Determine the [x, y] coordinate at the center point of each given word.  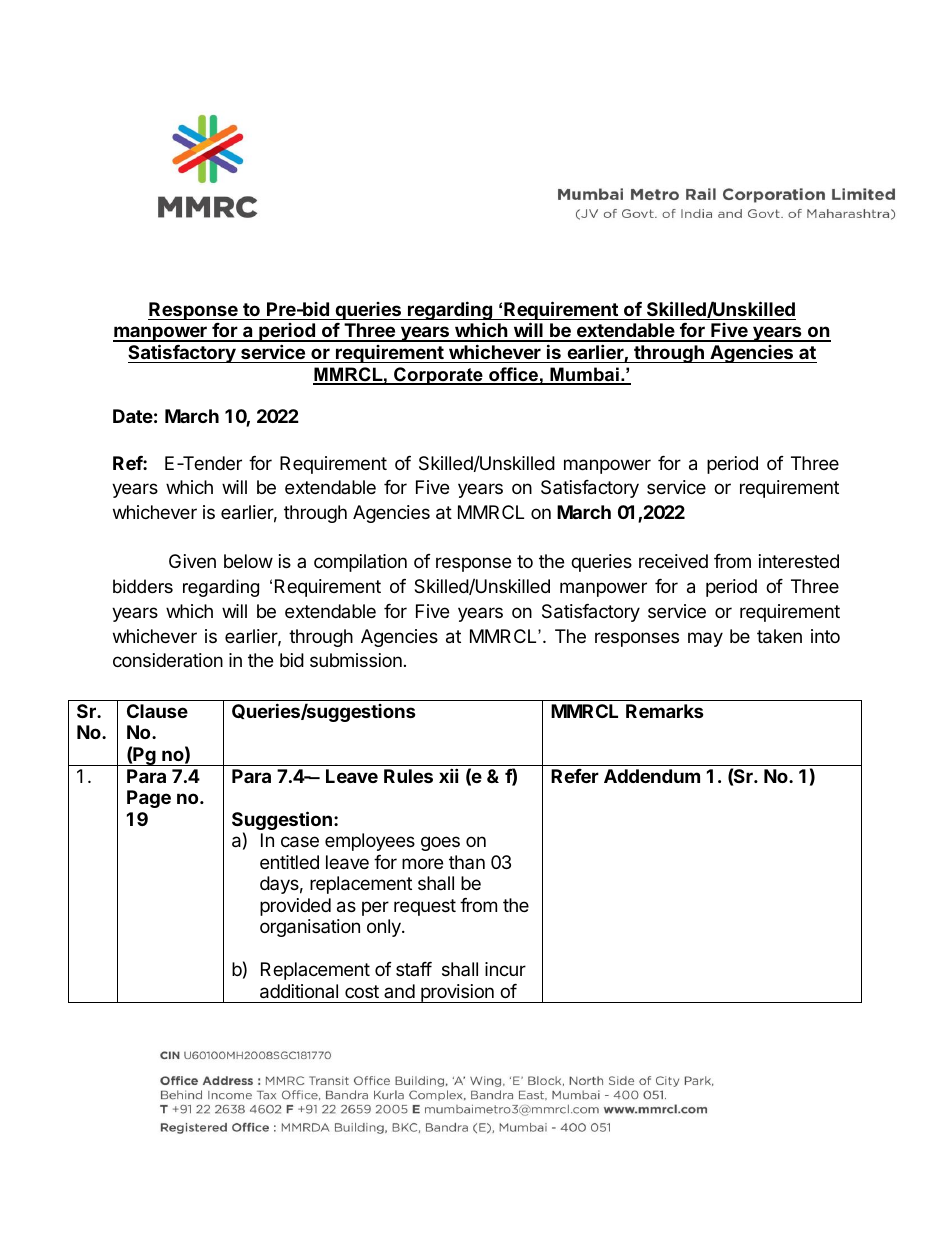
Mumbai [584, 375]
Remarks [665, 711]
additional [299, 991]
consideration [168, 660]
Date [133, 416]
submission [356, 660]
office [513, 375]
